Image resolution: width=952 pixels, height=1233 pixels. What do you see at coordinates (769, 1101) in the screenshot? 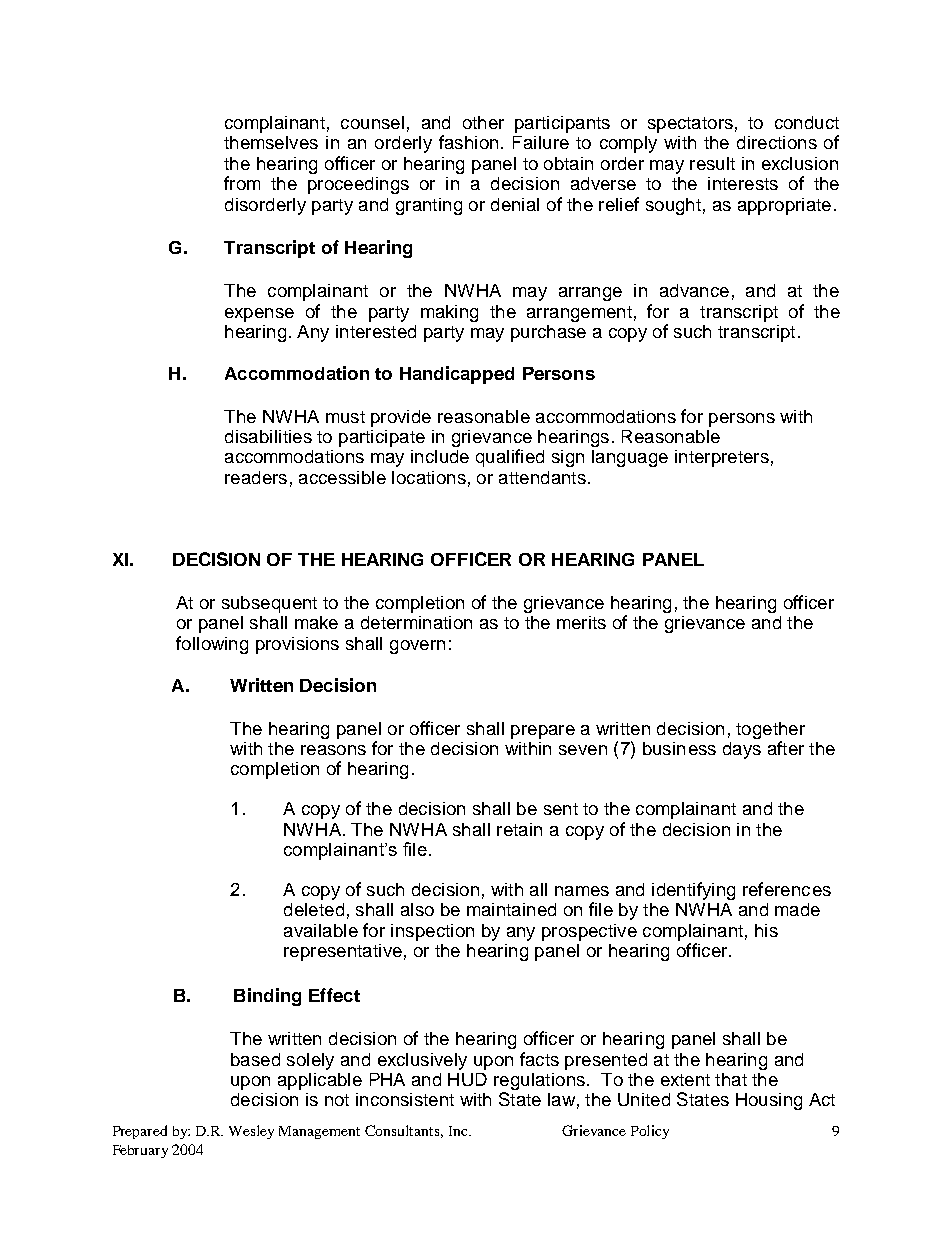
I see `Housing` at bounding box center [769, 1101].
